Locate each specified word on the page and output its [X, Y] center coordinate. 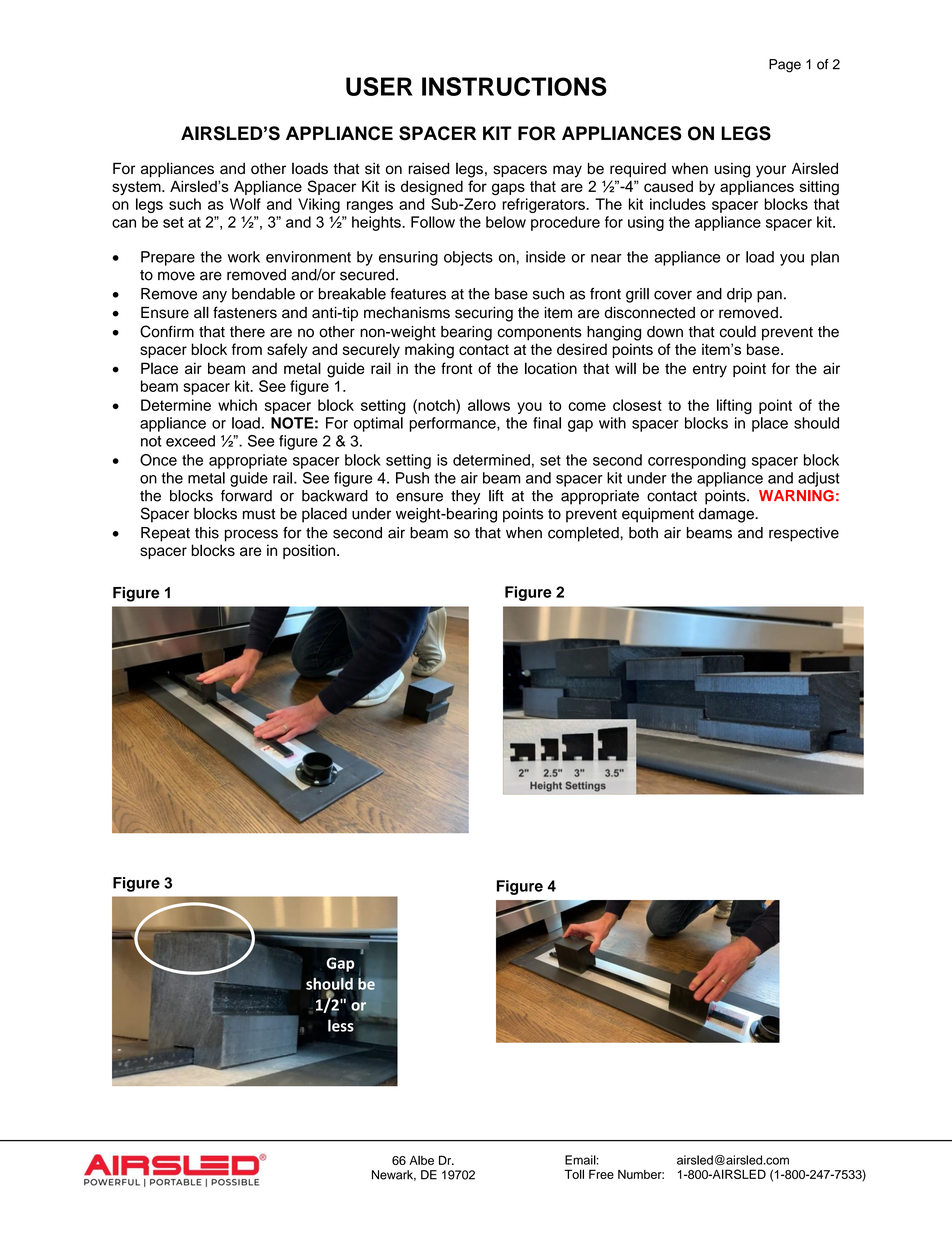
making [429, 351]
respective [804, 534]
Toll [574, 1174]
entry [710, 371]
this [207, 533]
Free [601, 1174]
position [310, 551]
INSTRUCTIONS [514, 86]
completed [584, 534]
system [137, 188]
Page [785, 66]
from [247, 349]
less [341, 1025]
